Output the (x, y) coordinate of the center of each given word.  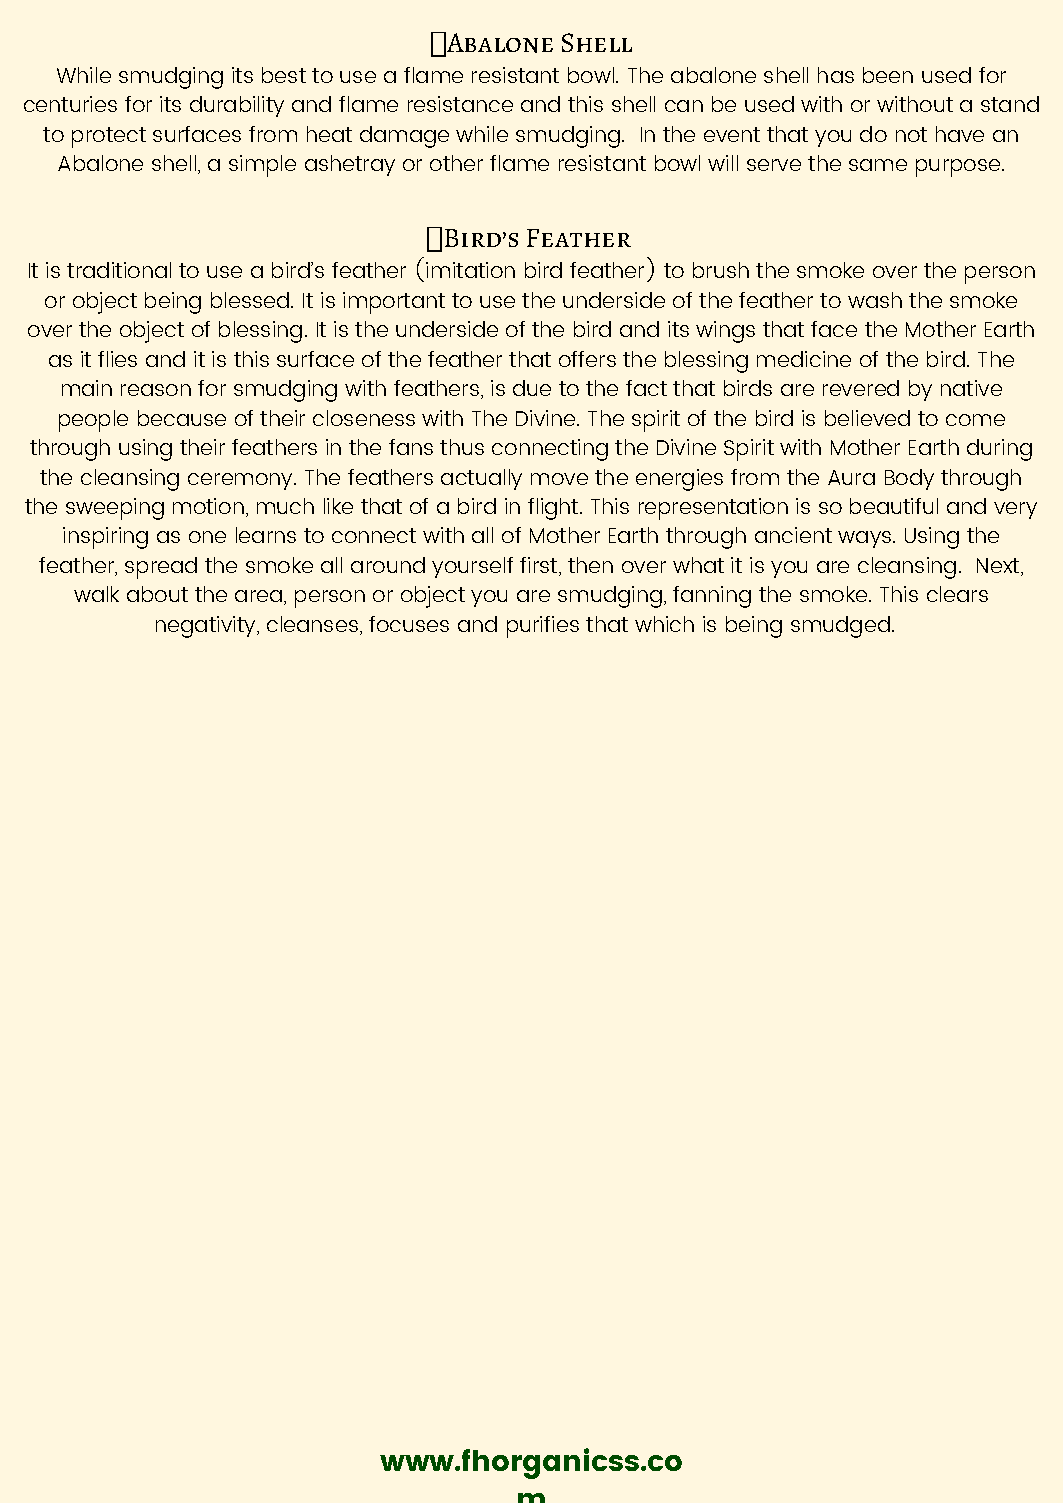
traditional (119, 270)
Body (909, 479)
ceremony (242, 481)
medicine (804, 359)
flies (117, 359)
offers (587, 359)
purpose (959, 168)
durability (237, 106)
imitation (470, 270)
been (888, 75)
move (559, 479)
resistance (460, 104)
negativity (207, 627)
